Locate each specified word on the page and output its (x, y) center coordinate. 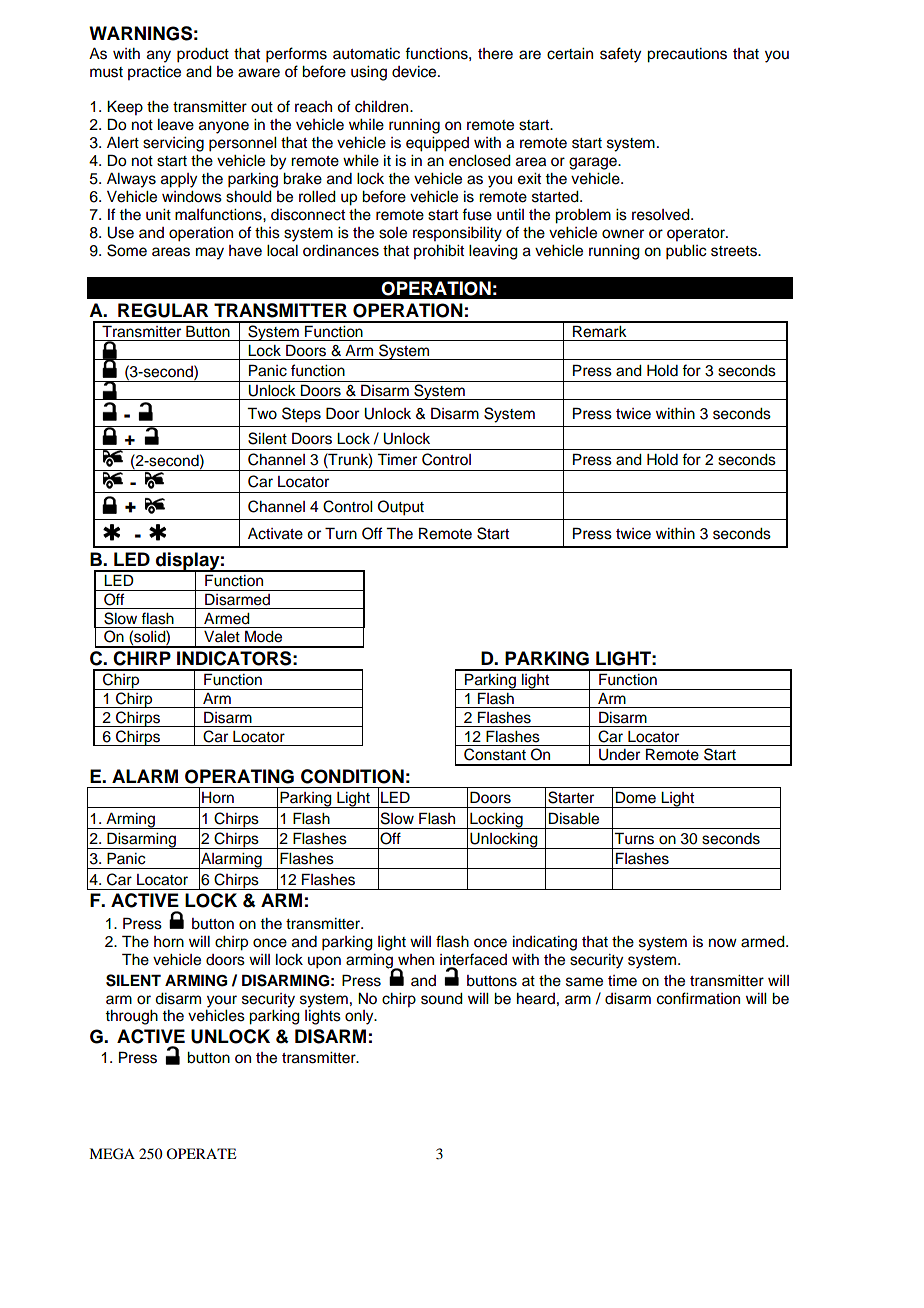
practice (154, 73)
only (360, 1017)
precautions (687, 55)
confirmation (698, 998)
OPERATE (201, 1153)
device (415, 72)
